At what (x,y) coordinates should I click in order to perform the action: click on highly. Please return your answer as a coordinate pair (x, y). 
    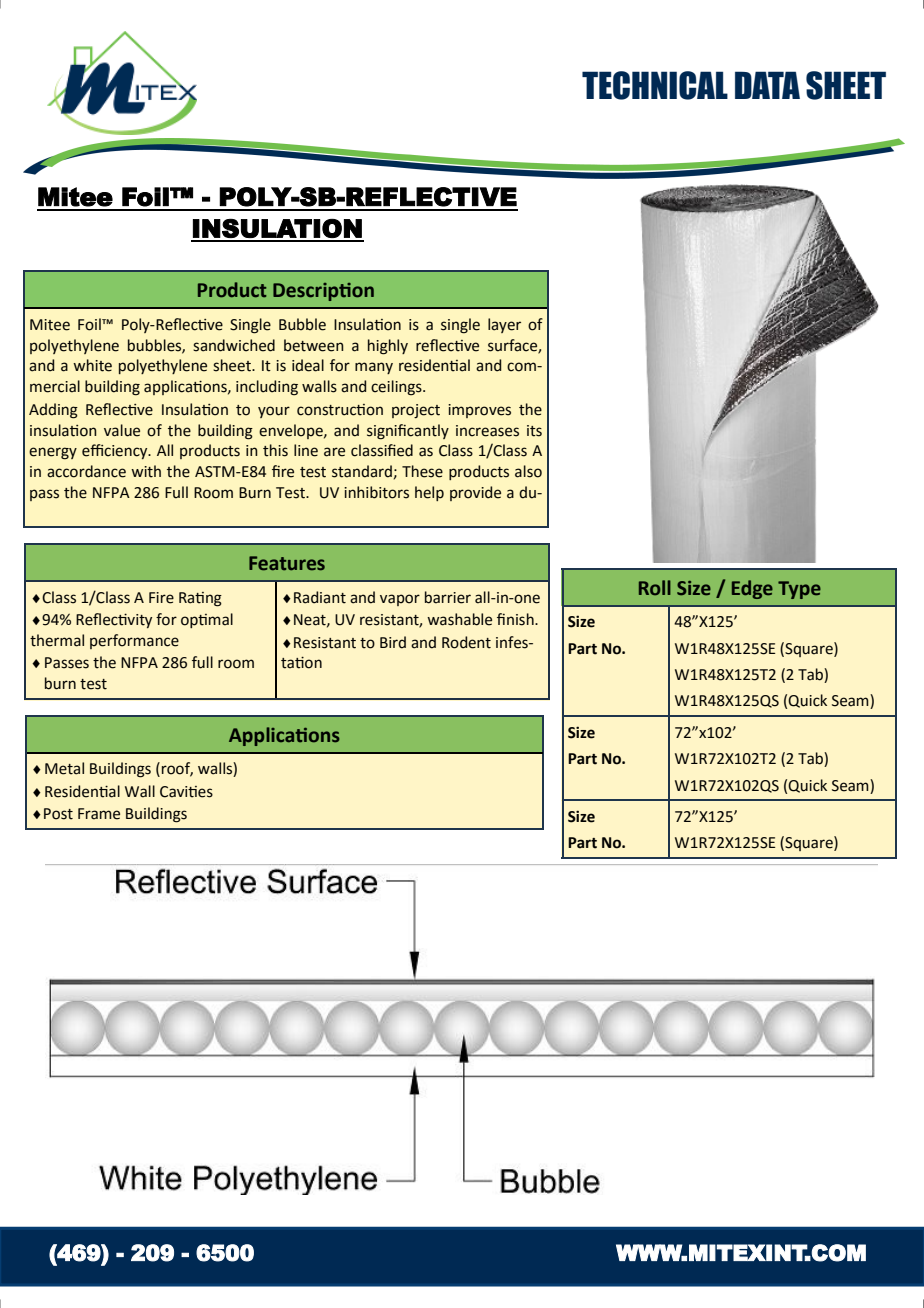
    Looking at the image, I should click on (388, 347).
